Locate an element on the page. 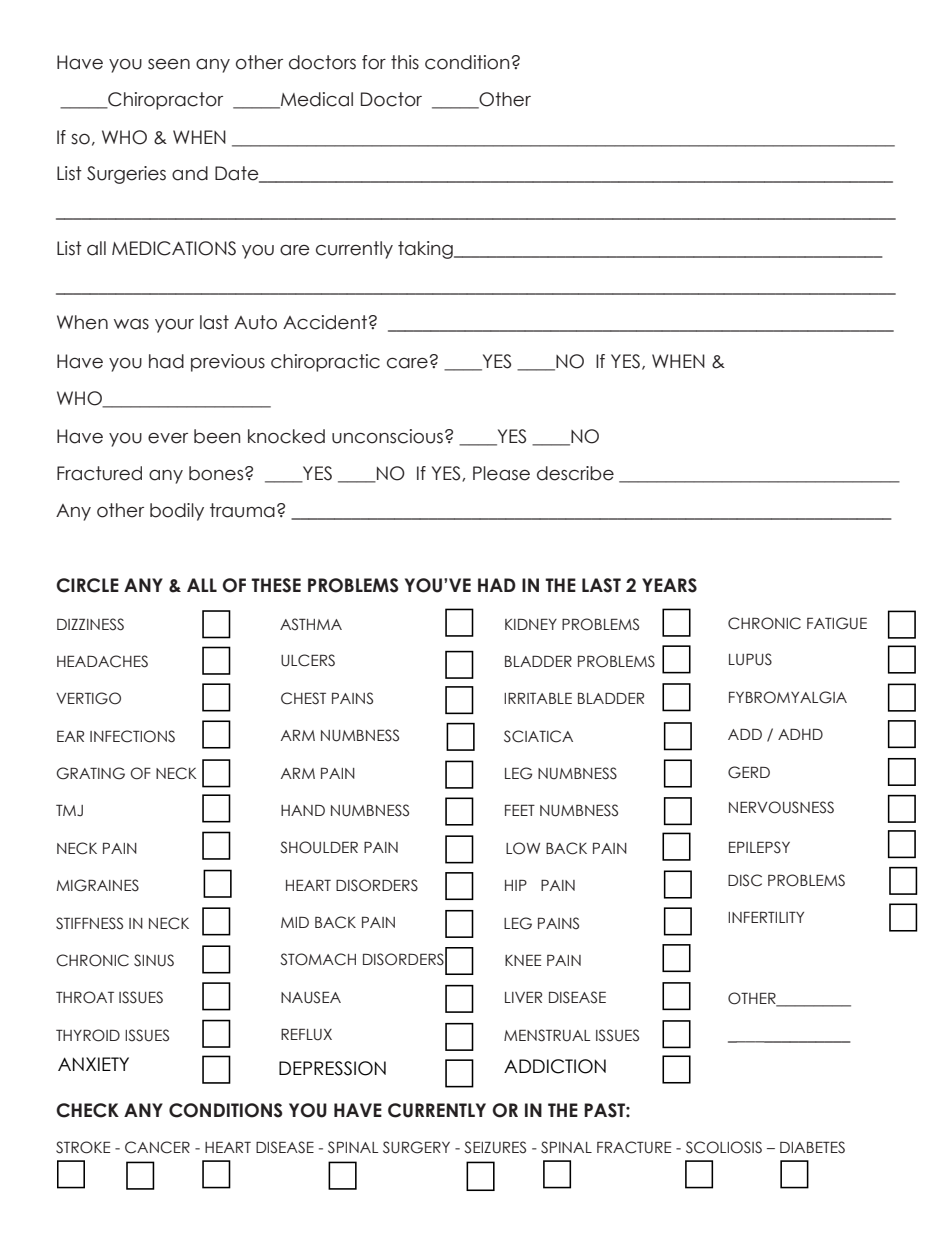 The width and height of the document is (952, 1233). DISC is located at coordinates (745, 880).
